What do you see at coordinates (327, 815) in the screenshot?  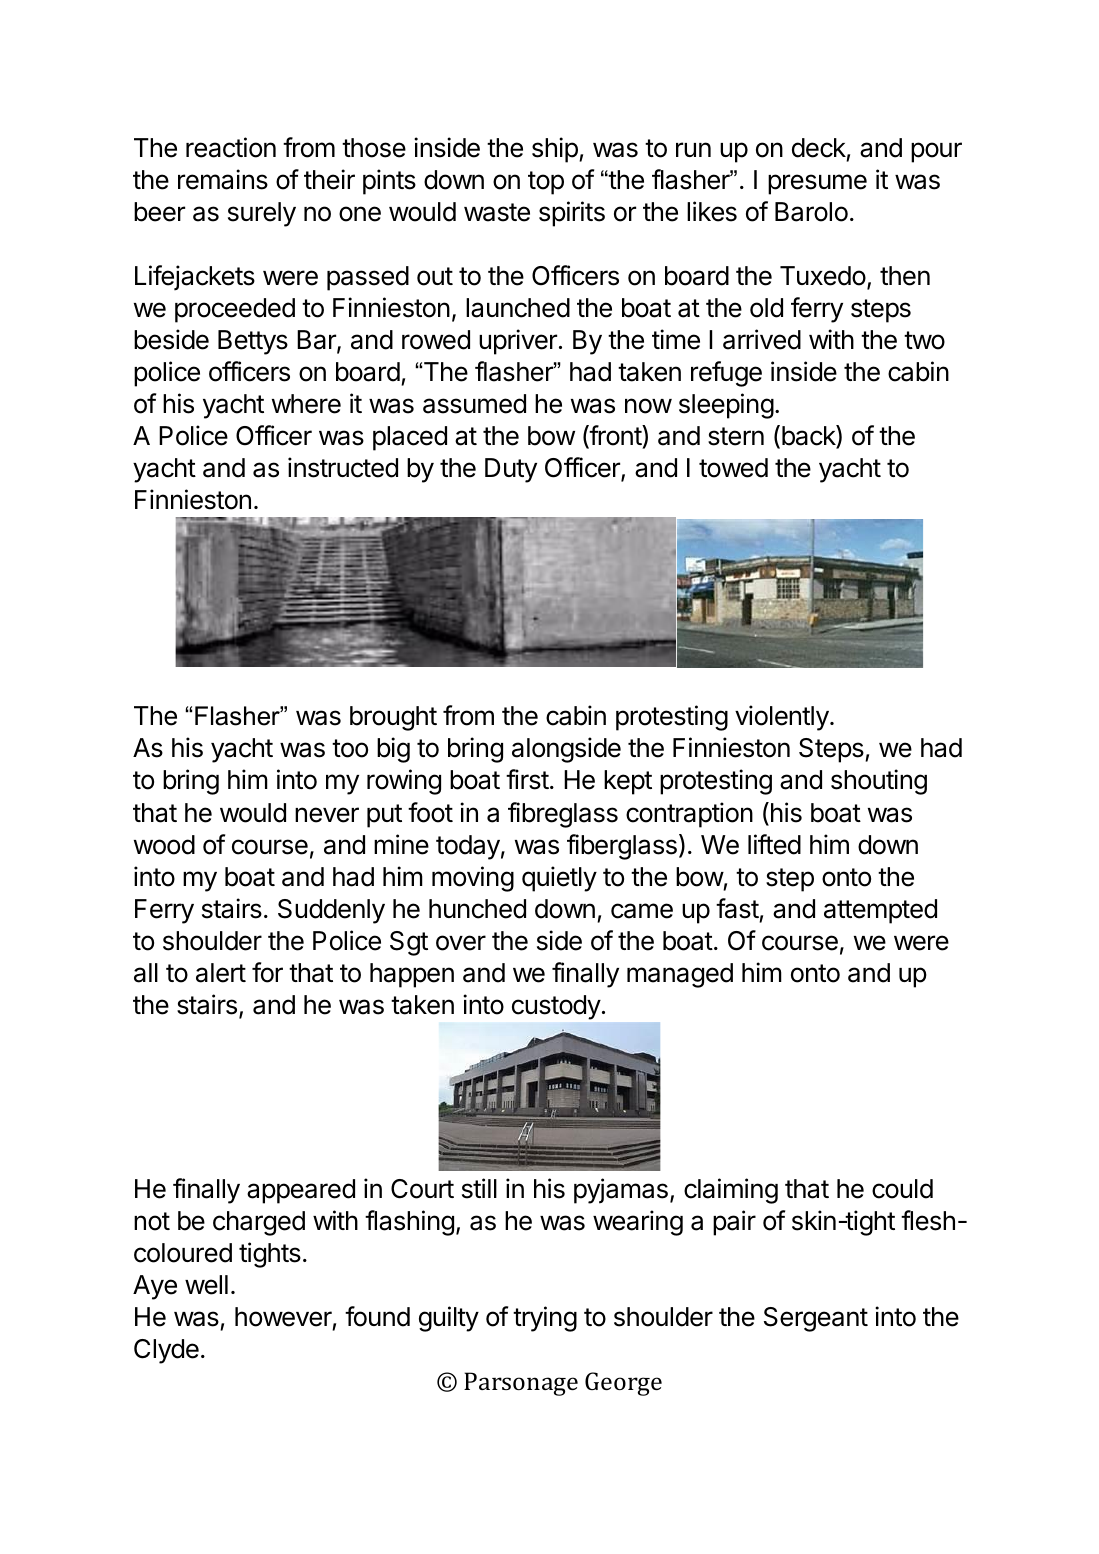 I see `never` at bounding box center [327, 815].
